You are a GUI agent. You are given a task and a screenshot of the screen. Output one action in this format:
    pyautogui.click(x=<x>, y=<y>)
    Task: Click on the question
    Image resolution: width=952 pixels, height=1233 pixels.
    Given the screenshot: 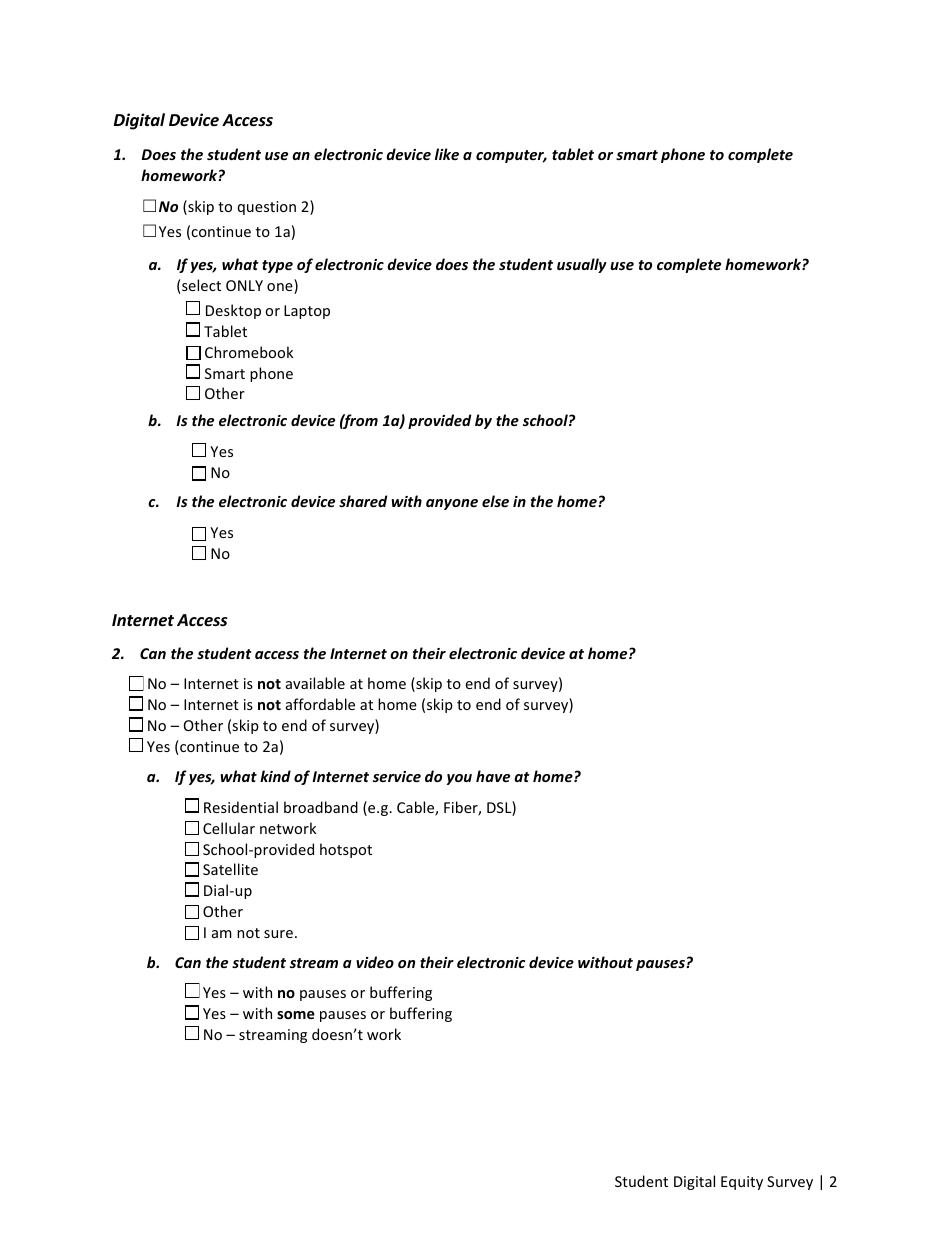 What is the action you would take?
    pyautogui.click(x=267, y=208)
